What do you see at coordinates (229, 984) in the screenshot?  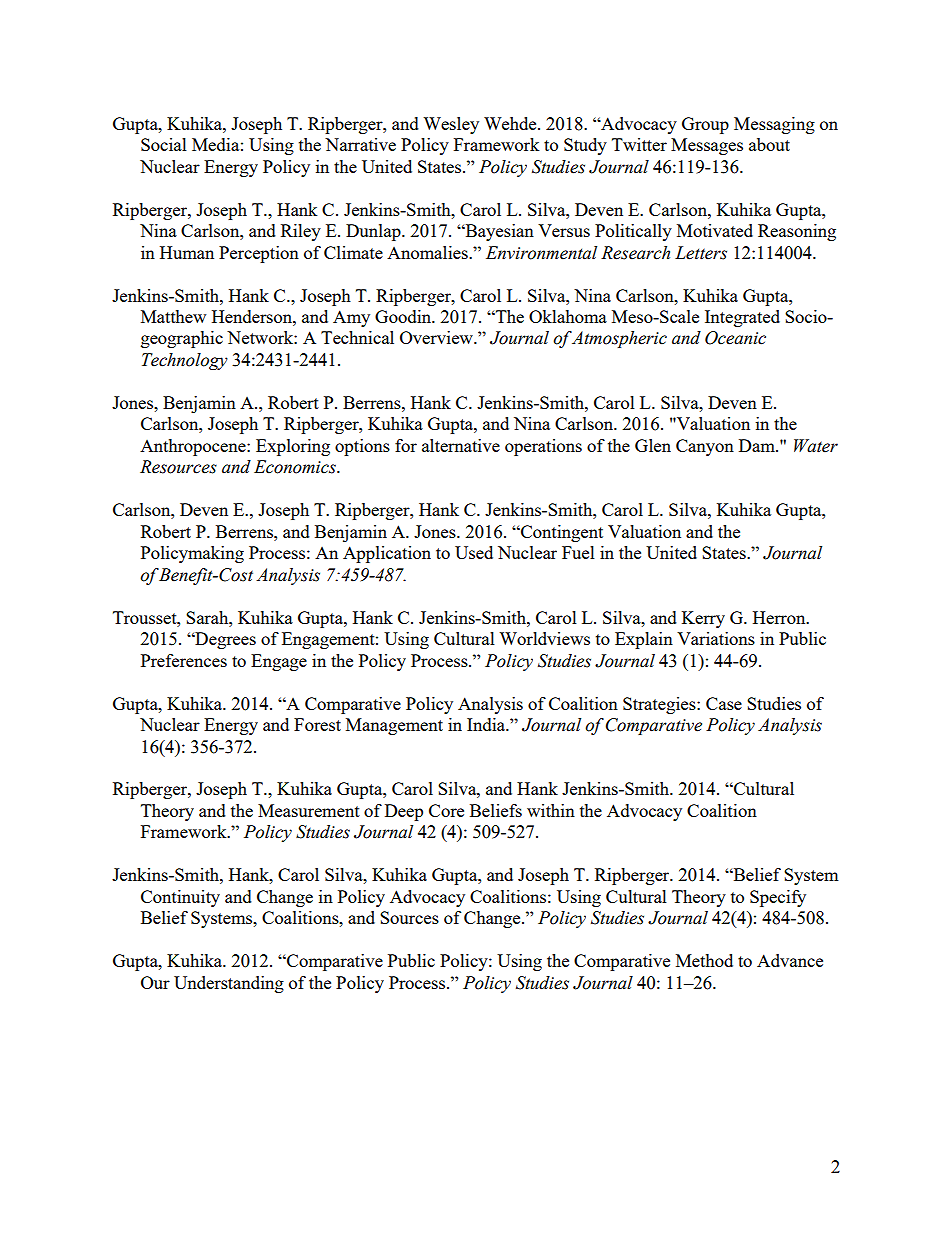 I see `Understanding` at bounding box center [229, 984].
